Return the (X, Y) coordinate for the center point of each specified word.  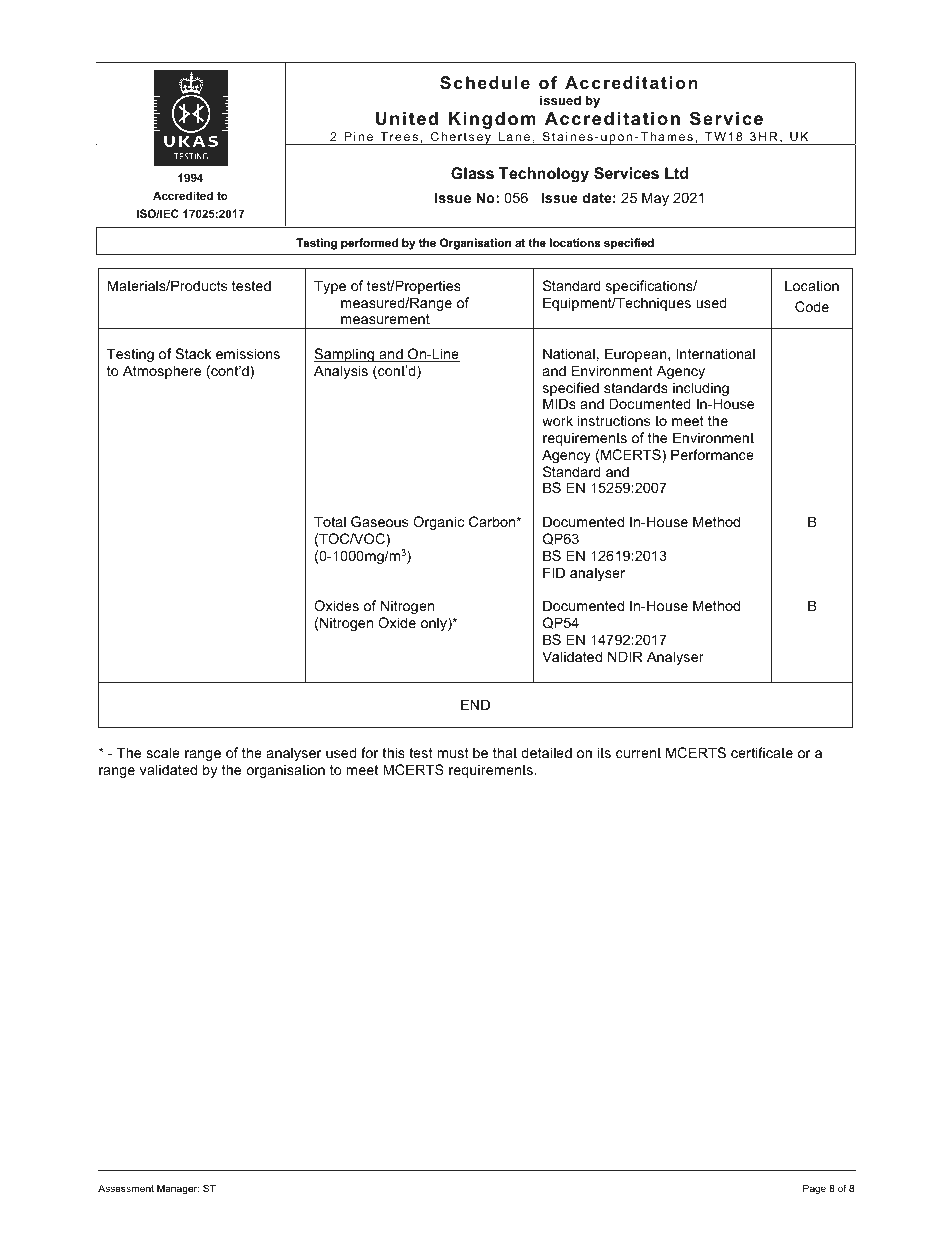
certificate (762, 752)
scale (163, 752)
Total (330, 521)
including (701, 390)
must (453, 753)
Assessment (126, 1188)
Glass (472, 173)
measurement (385, 319)
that (505, 752)
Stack (193, 353)
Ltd (676, 173)
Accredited (183, 195)
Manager (178, 1189)
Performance (712, 454)
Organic (438, 523)
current (638, 753)
